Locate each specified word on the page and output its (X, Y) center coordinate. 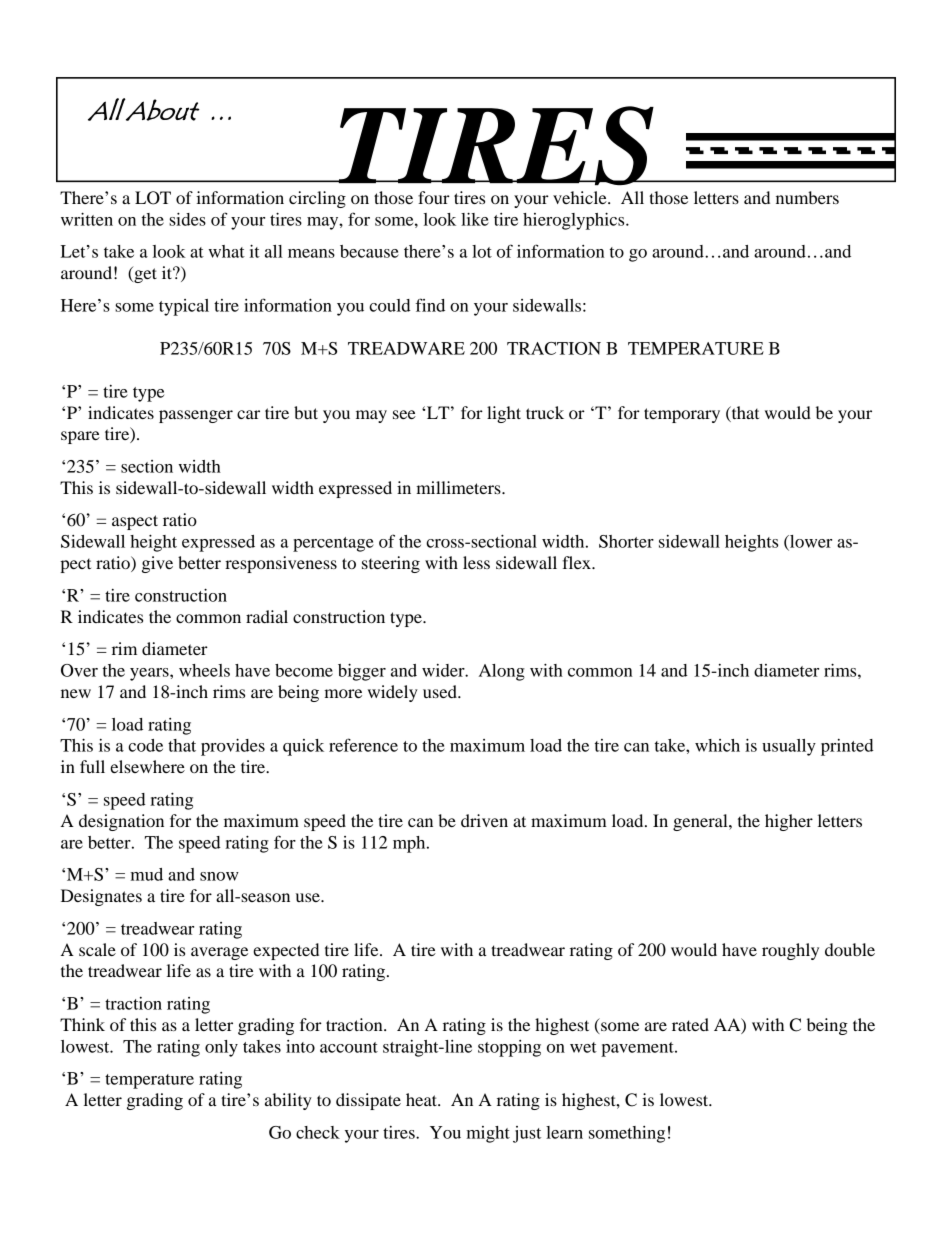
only (221, 1048)
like (475, 219)
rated (690, 1024)
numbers (807, 197)
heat (422, 1099)
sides (187, 219)
